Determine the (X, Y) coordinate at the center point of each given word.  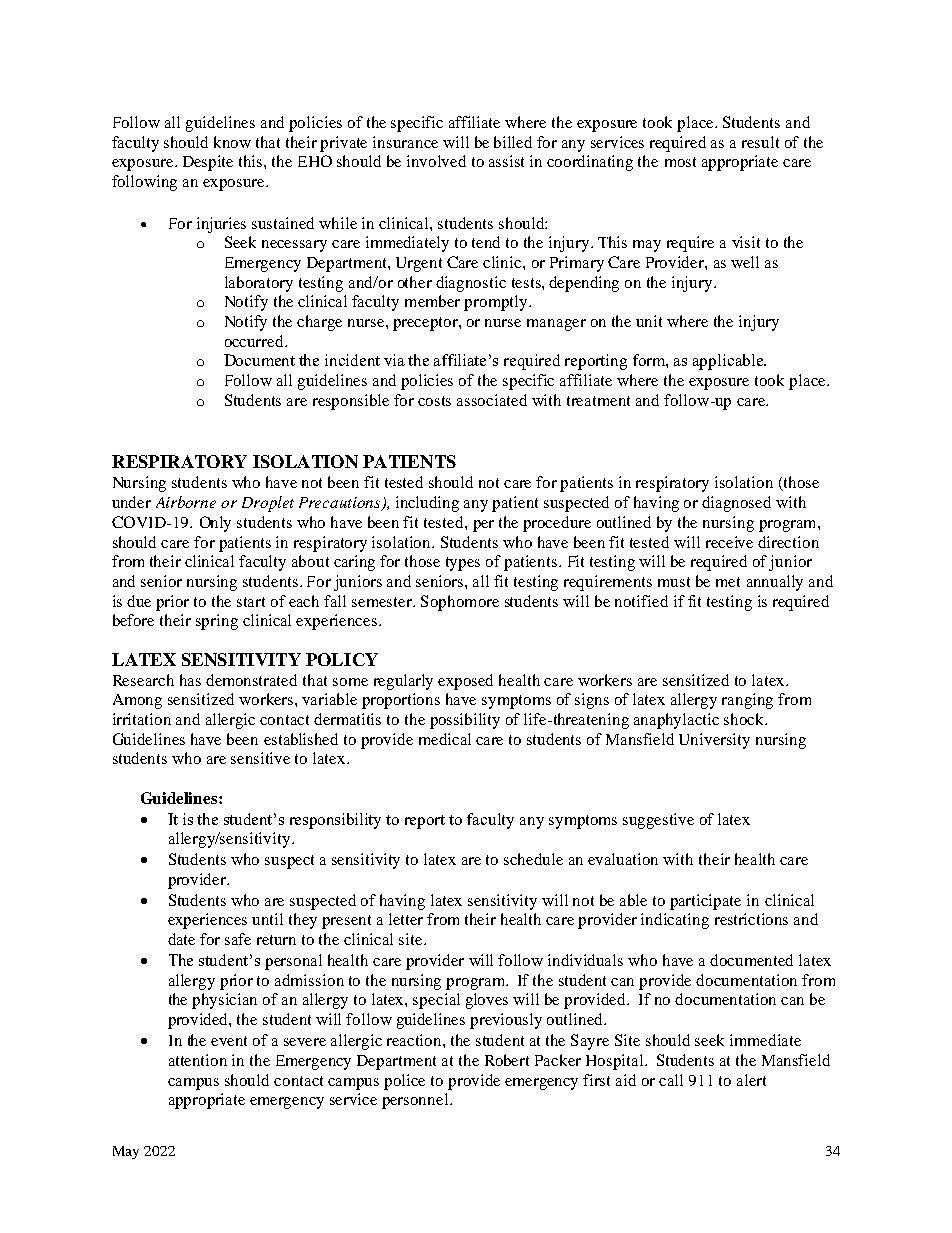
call (671, 1080)
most (680, 162)
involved (436, 161)
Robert (507, 1060)
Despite (208, 163)
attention (198, 1060)
